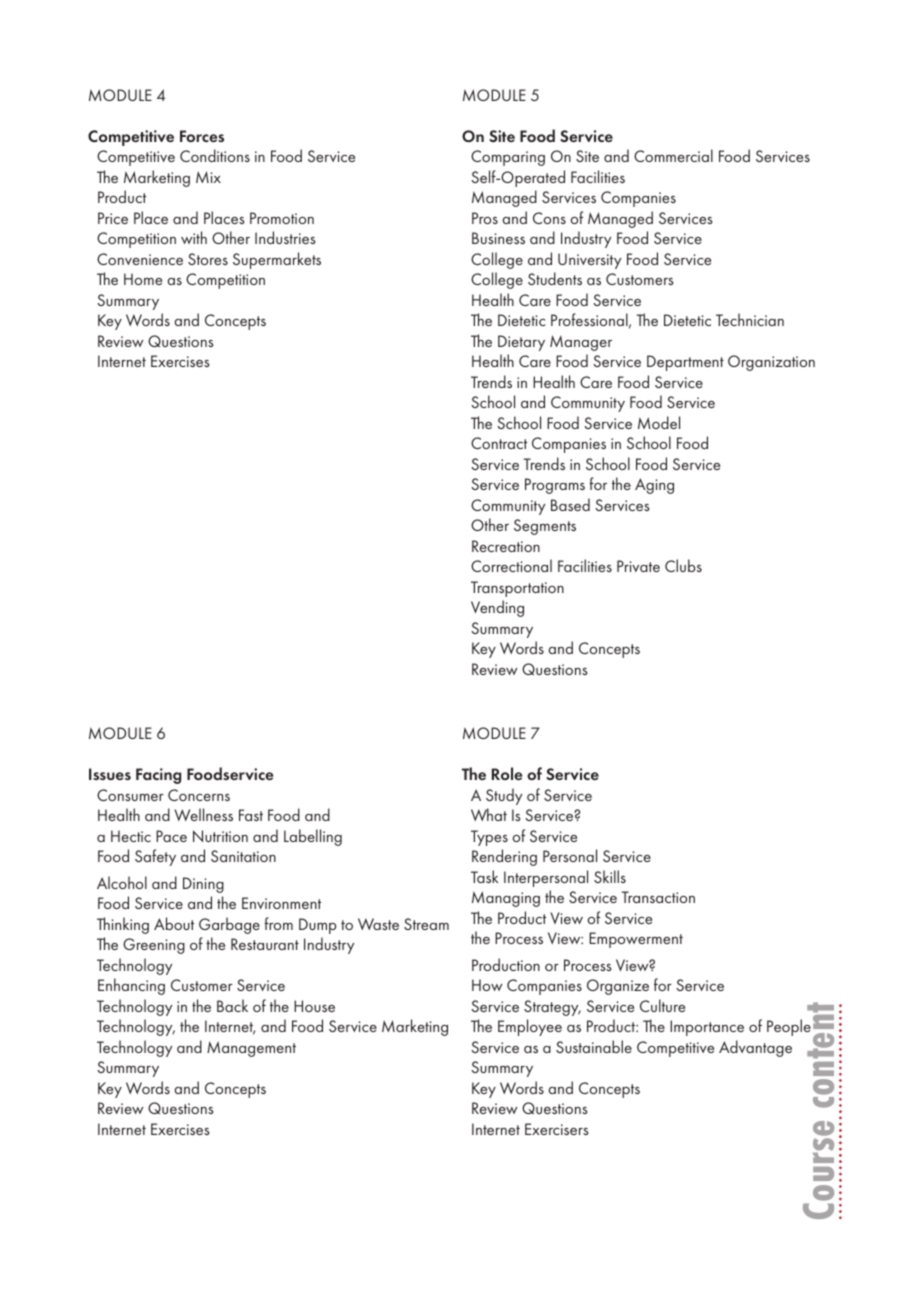  I want to click on Advantage, so click(755, 1048).
